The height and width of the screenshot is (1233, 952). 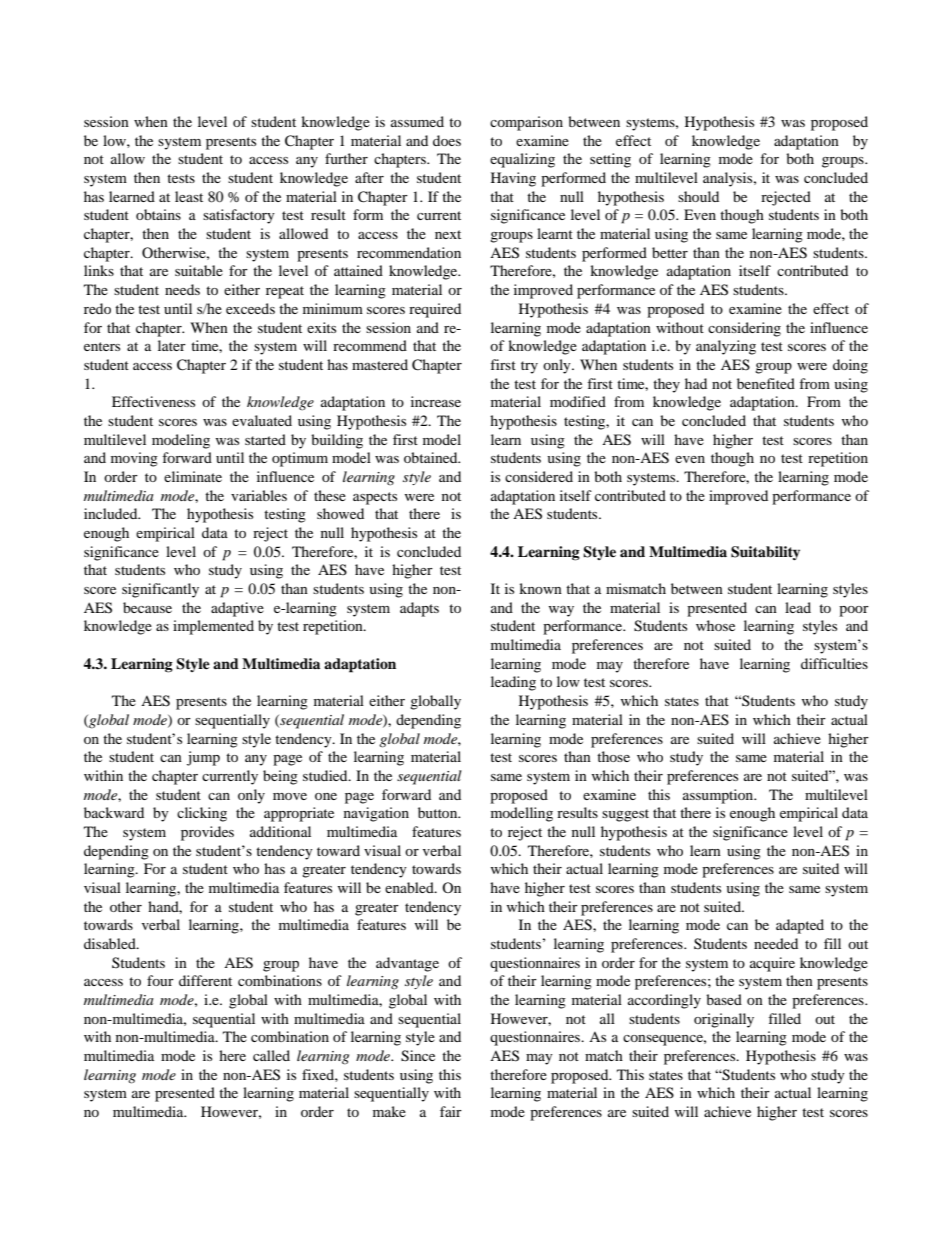 What do you see at coordinates (715, 625) in the screenshot?
I see `whose` at bounding box center [715, 625].
